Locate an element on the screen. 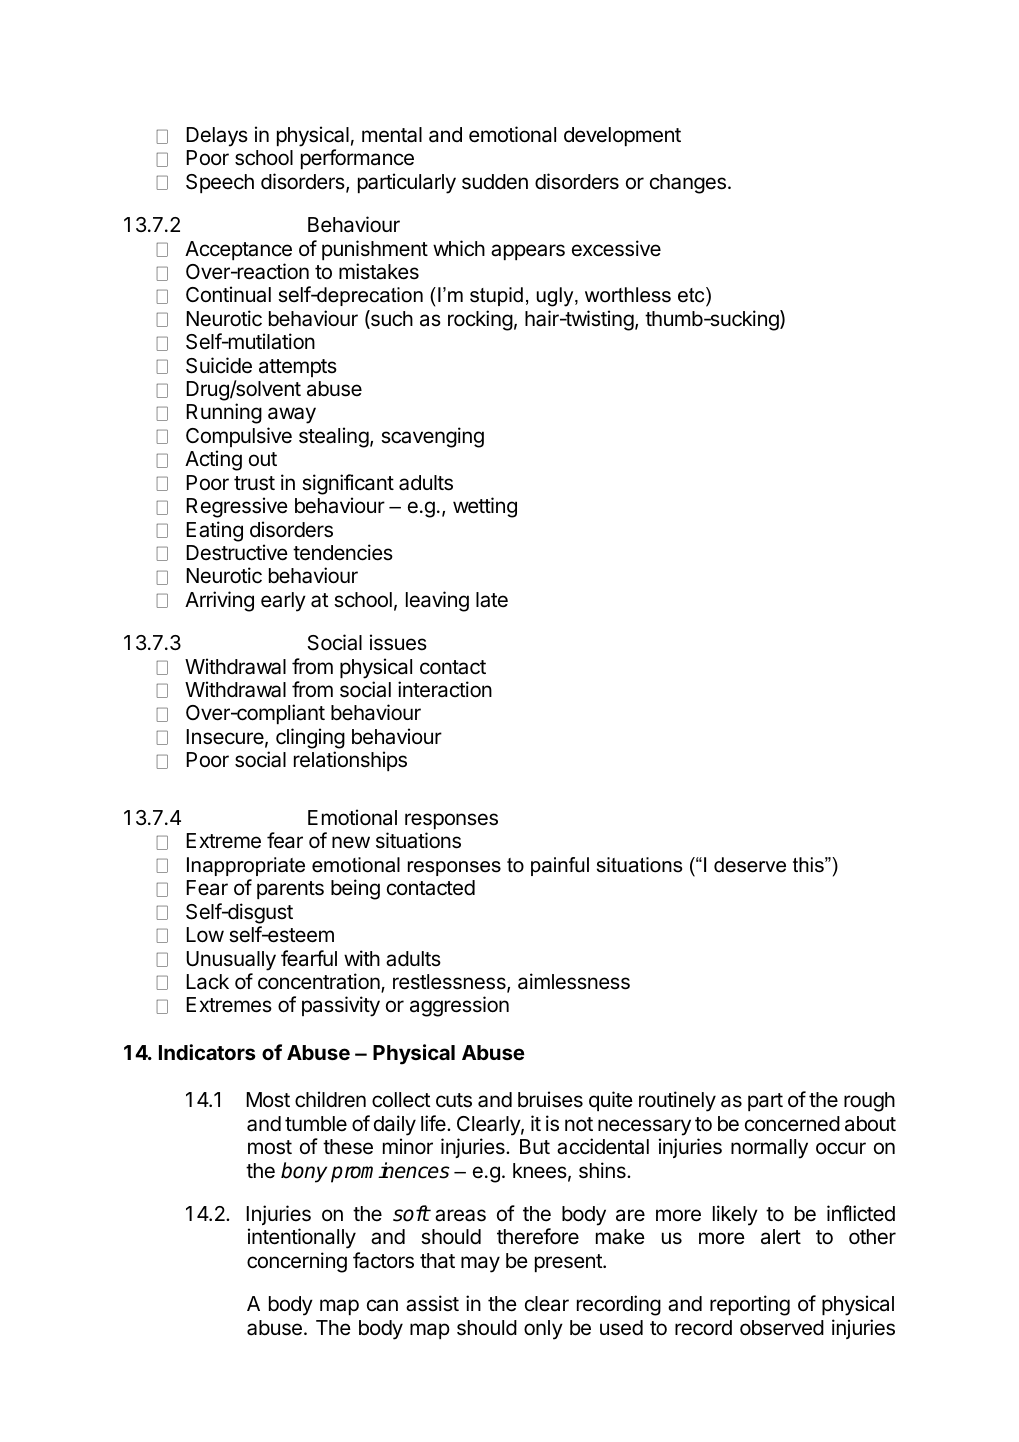 The image size is (1019, 1442). changes is located at coordinates (688, 184).
